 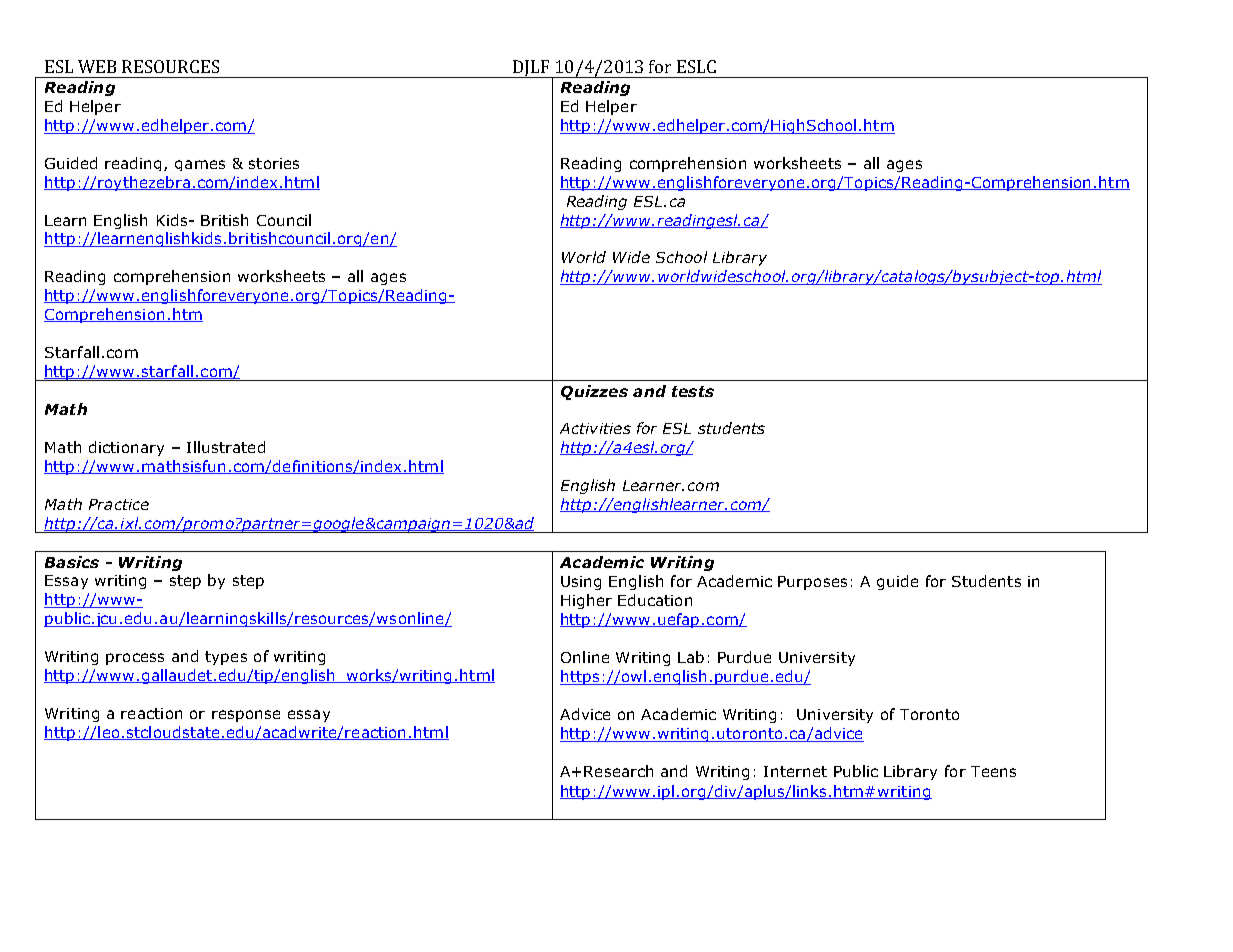 I want to click on Quizzes, so click(x=594, y=392).
